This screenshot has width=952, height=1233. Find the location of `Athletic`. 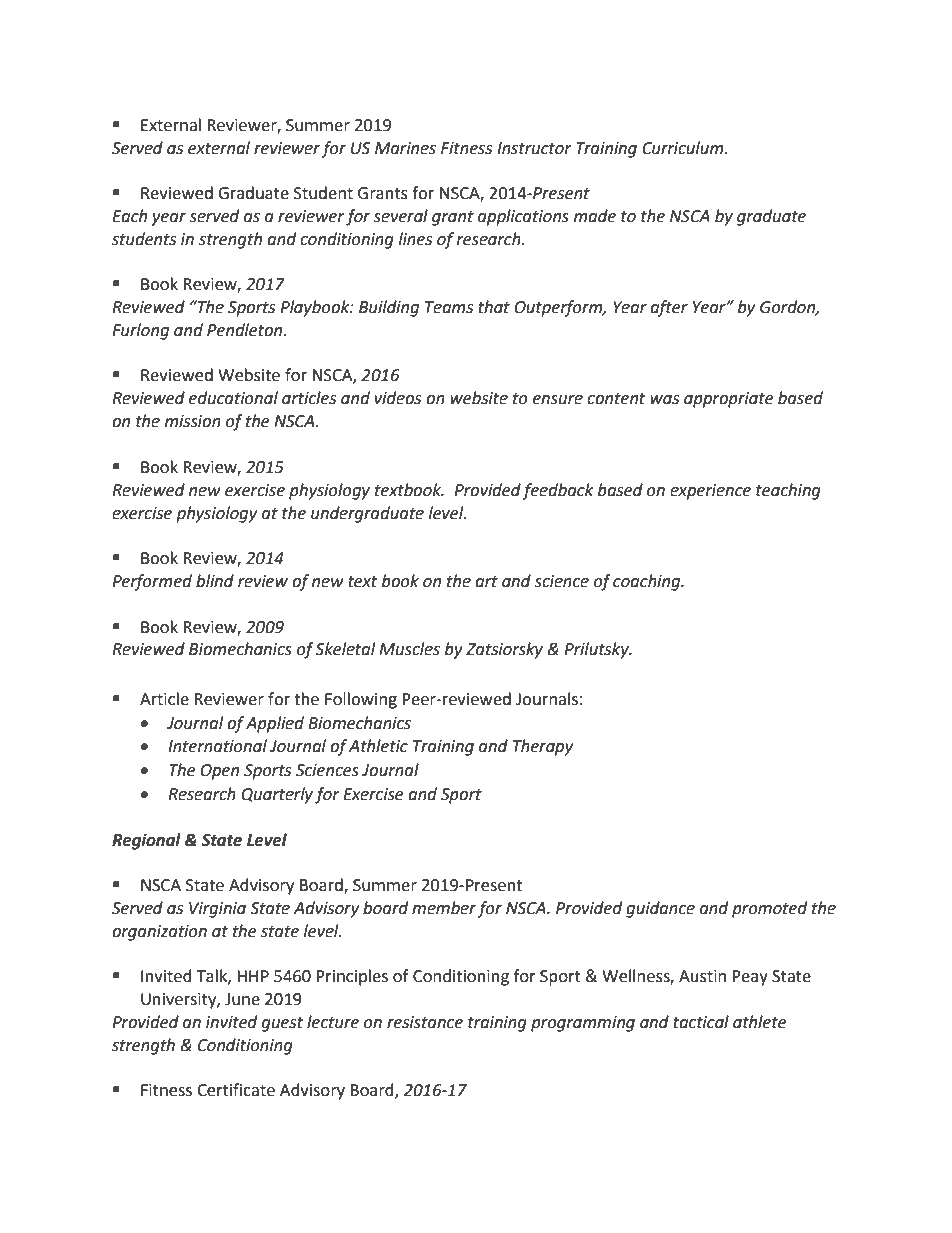

Athletic is located at coordinates (378, 746).
